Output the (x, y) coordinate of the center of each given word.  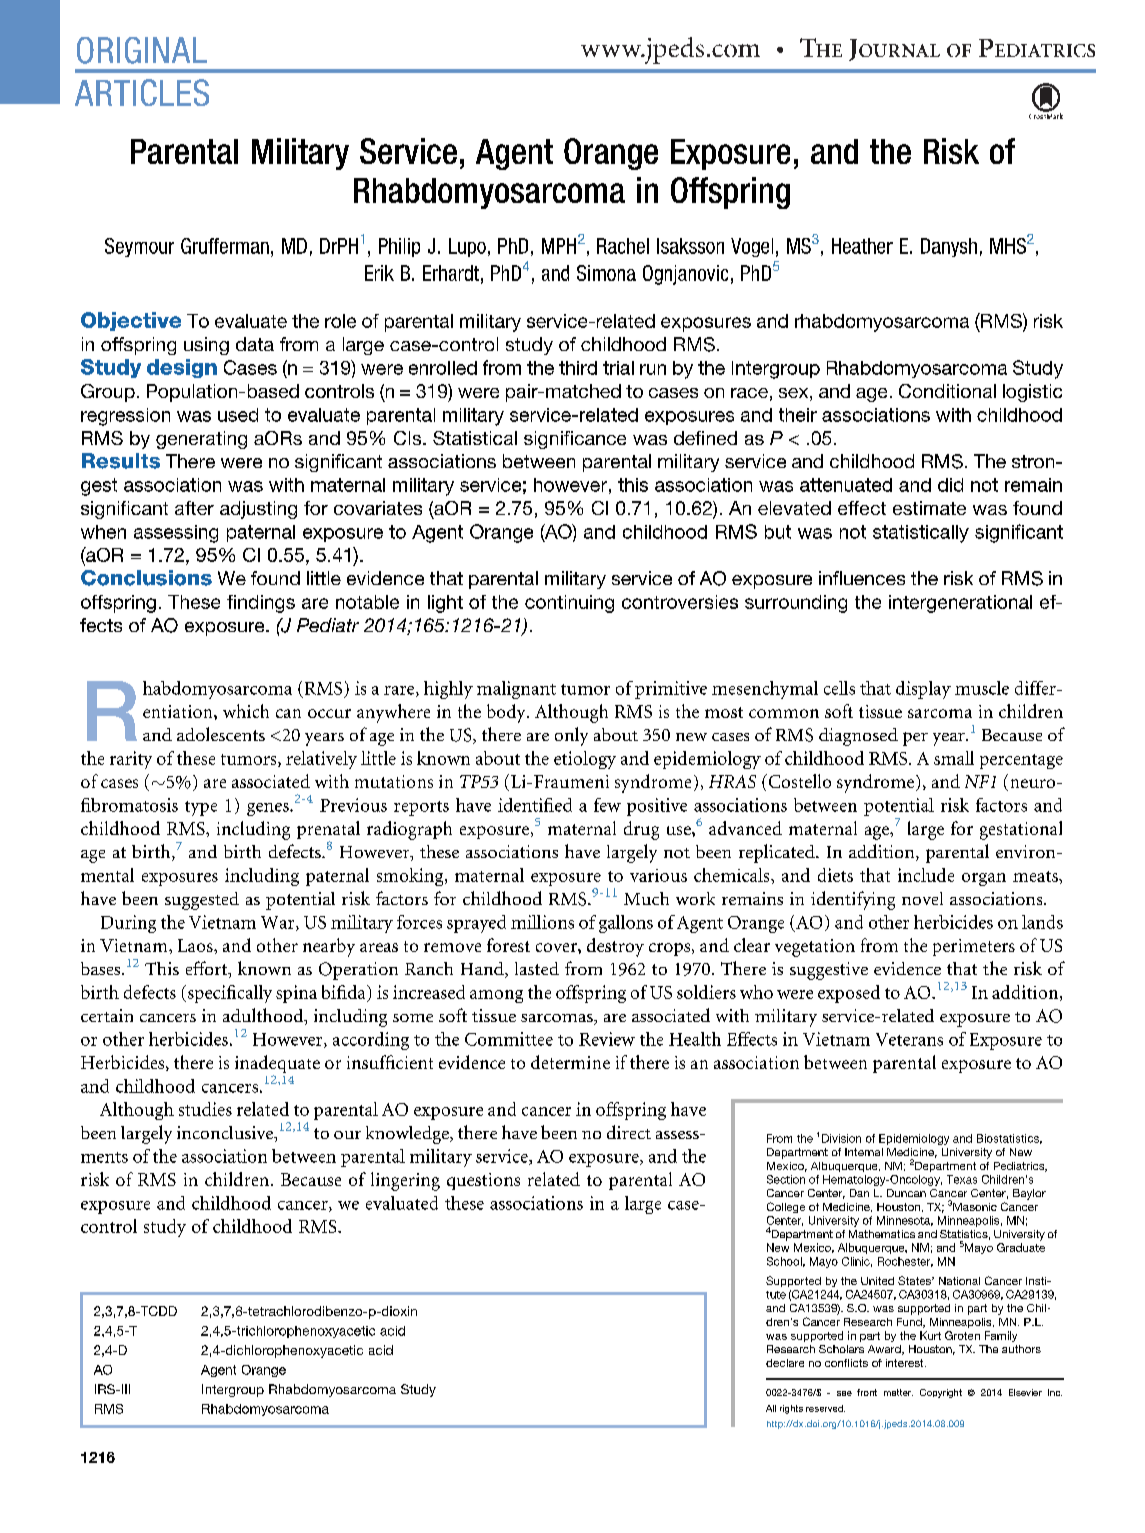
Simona (606, 273)
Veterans (909, 1039)
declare (785, 1363)
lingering (405, 1181)
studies (205, 1109)
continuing (569, 604)
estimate (929, 508)
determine (570, 1062)
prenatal (328, 831)
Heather (862, 246)
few (607, 805)
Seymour (139, 247)
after (194, 508)
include (926, 875)
